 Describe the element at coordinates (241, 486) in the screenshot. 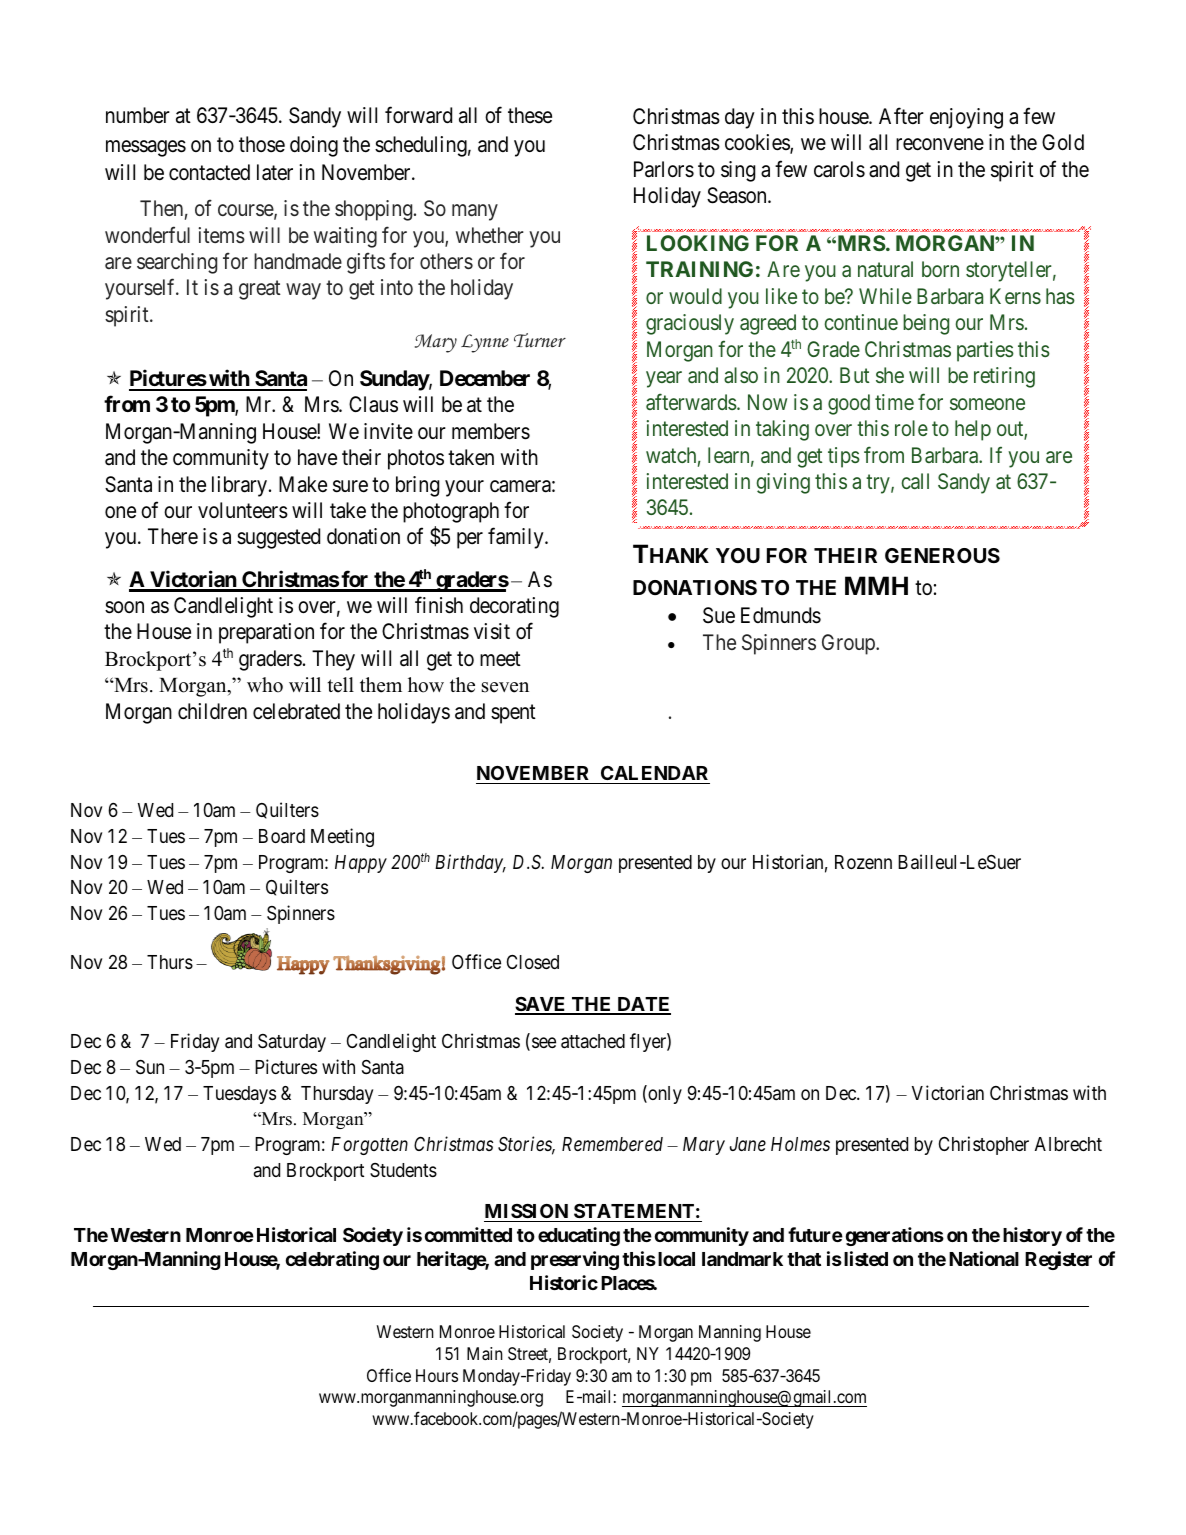

I see `library` at that location.
